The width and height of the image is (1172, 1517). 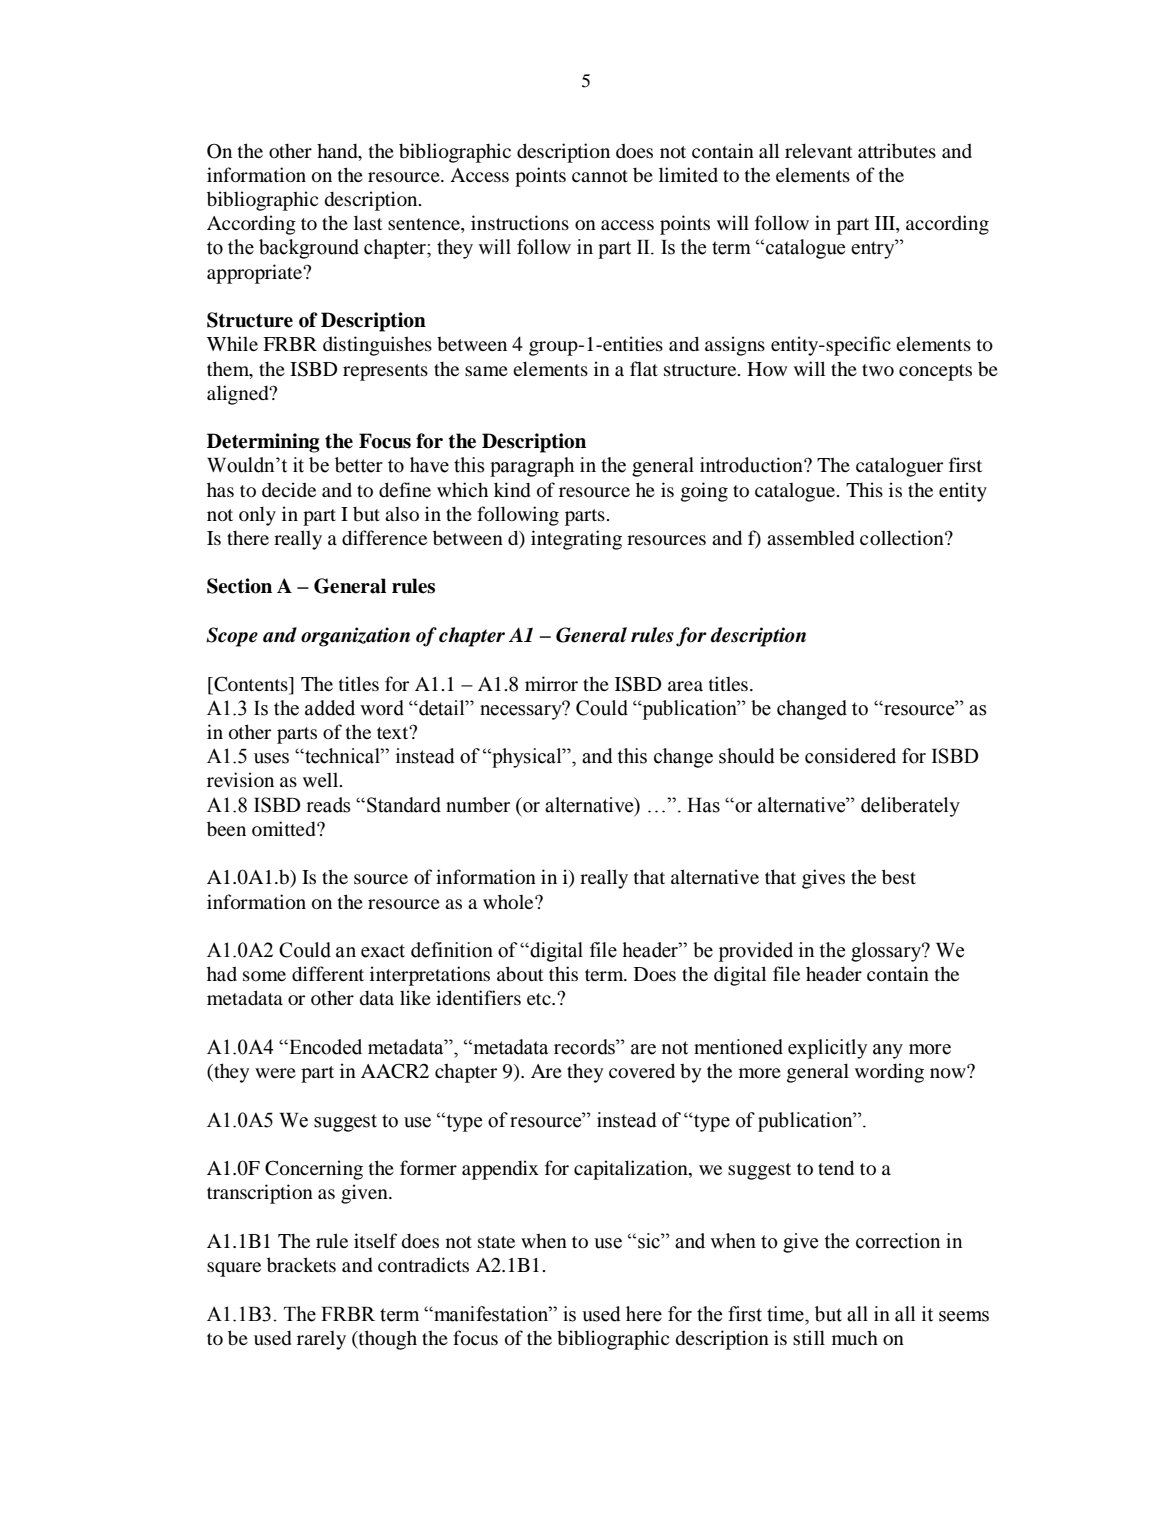 What do you see at coordinates (338, 150) in the image?
I see `hand` at bounding box center [338, 150].
